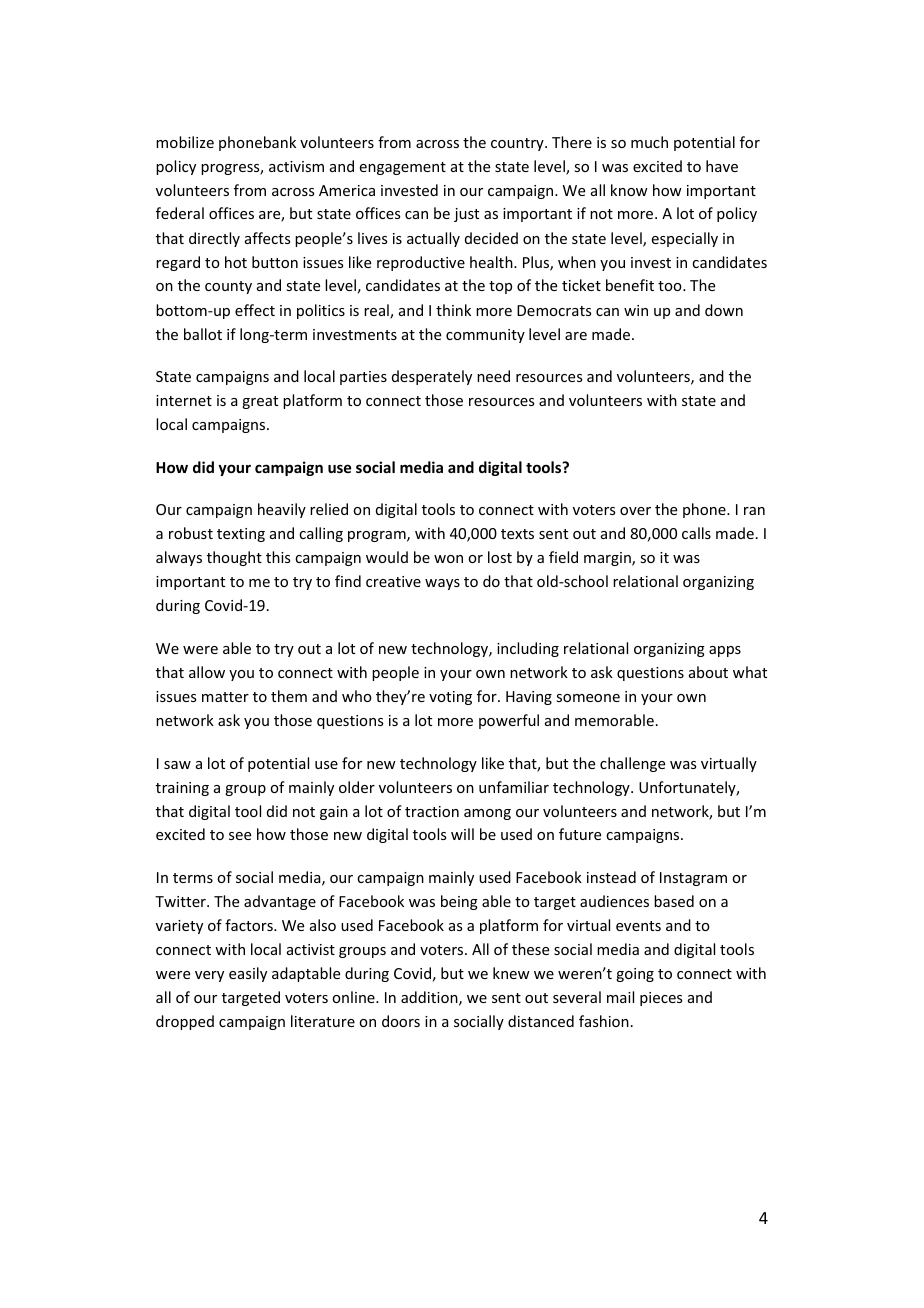 The height and width of the page is (1308, 924). Describe the element at coordinates (296, 166) in the page. I see `activism` at that location.
